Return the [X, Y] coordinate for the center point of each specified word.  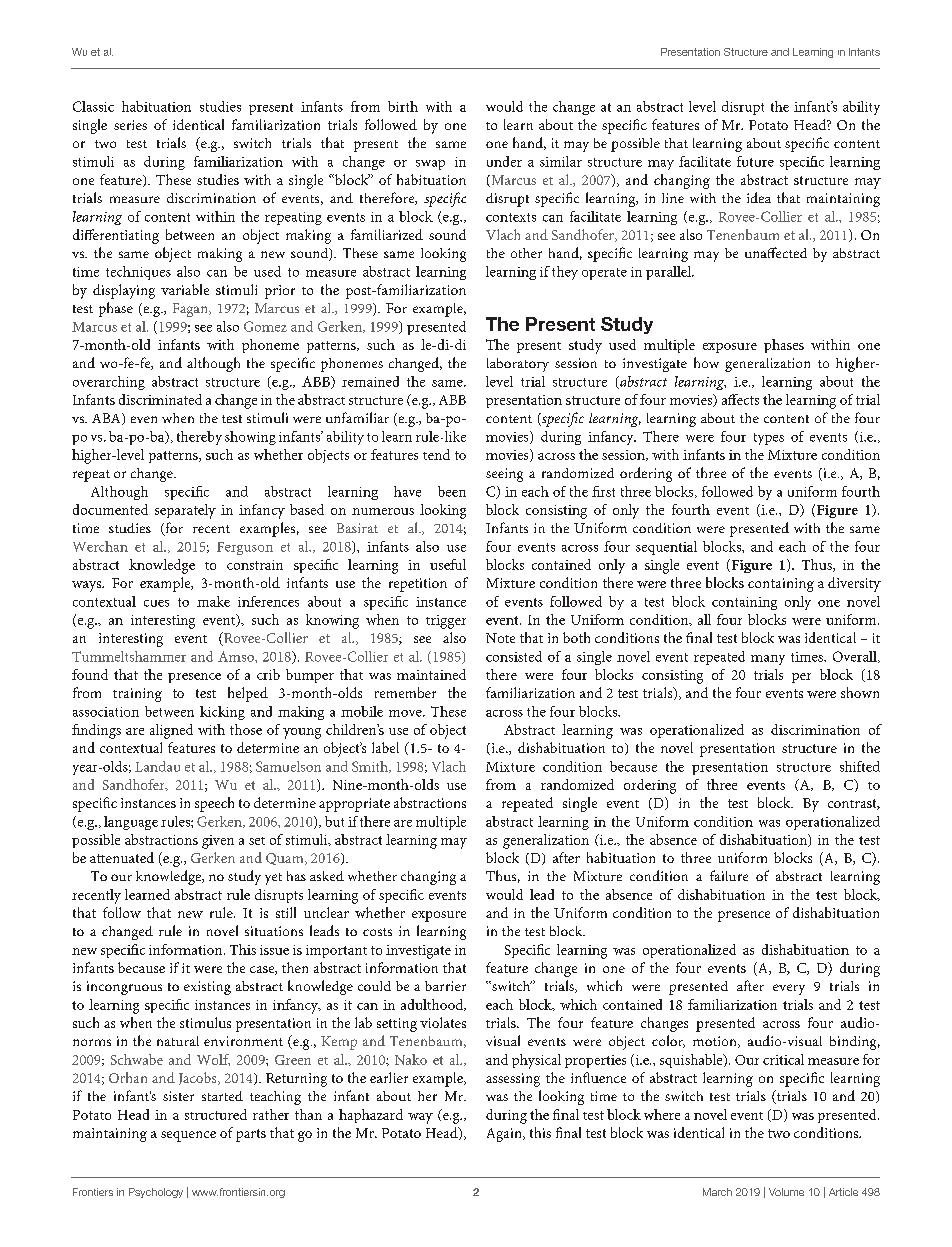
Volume [786, 1192]
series [130, 125]
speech [214, 804]
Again [505, 1135]
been [452, 491]
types [769, 439]
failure [729, 875]
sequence [188, 1136]
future [755, 161]
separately [185, 511]
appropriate [354, 805]
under [504, 161]
